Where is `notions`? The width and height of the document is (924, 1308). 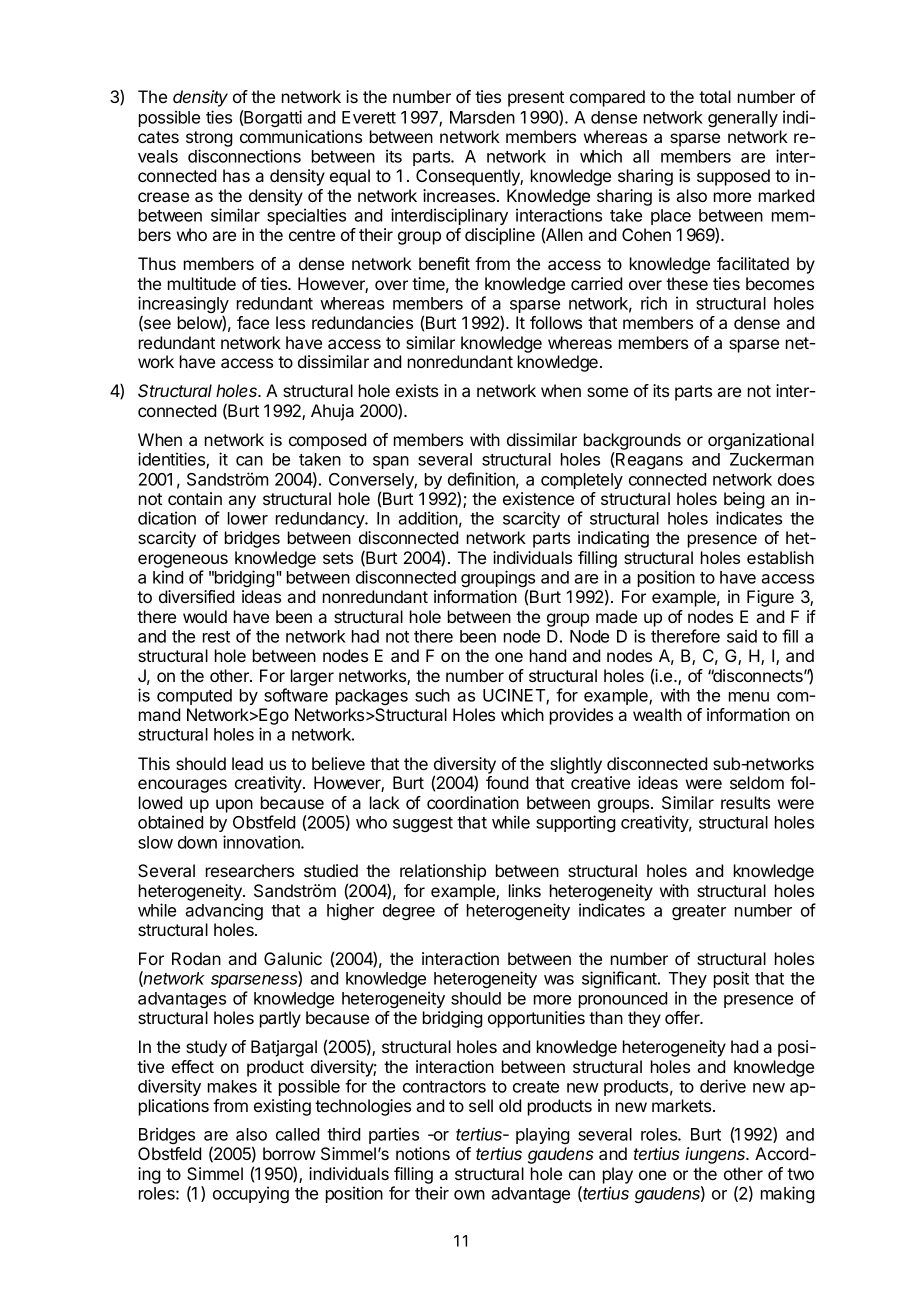 notions is located at coordinates (423, 1153).
